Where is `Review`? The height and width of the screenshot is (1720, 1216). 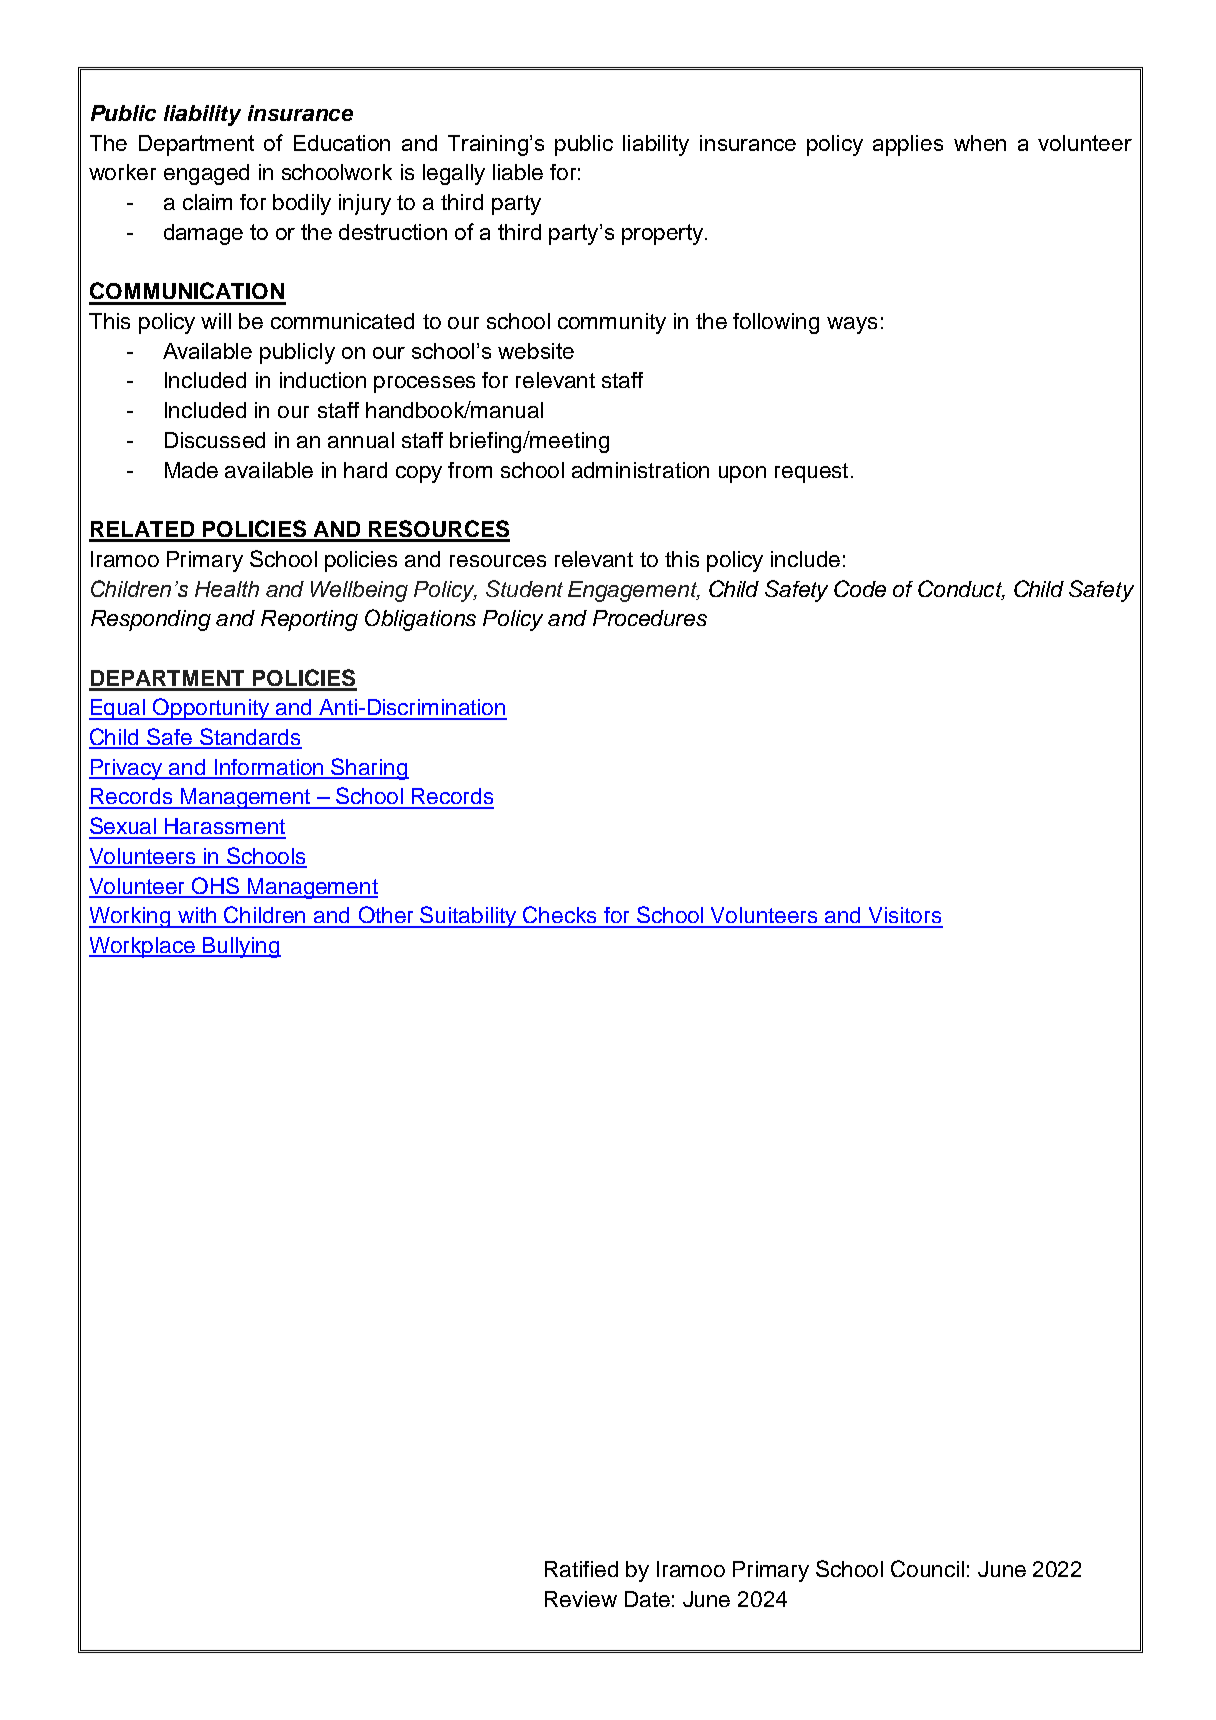 Review is located at coordinates (581, 1599).
